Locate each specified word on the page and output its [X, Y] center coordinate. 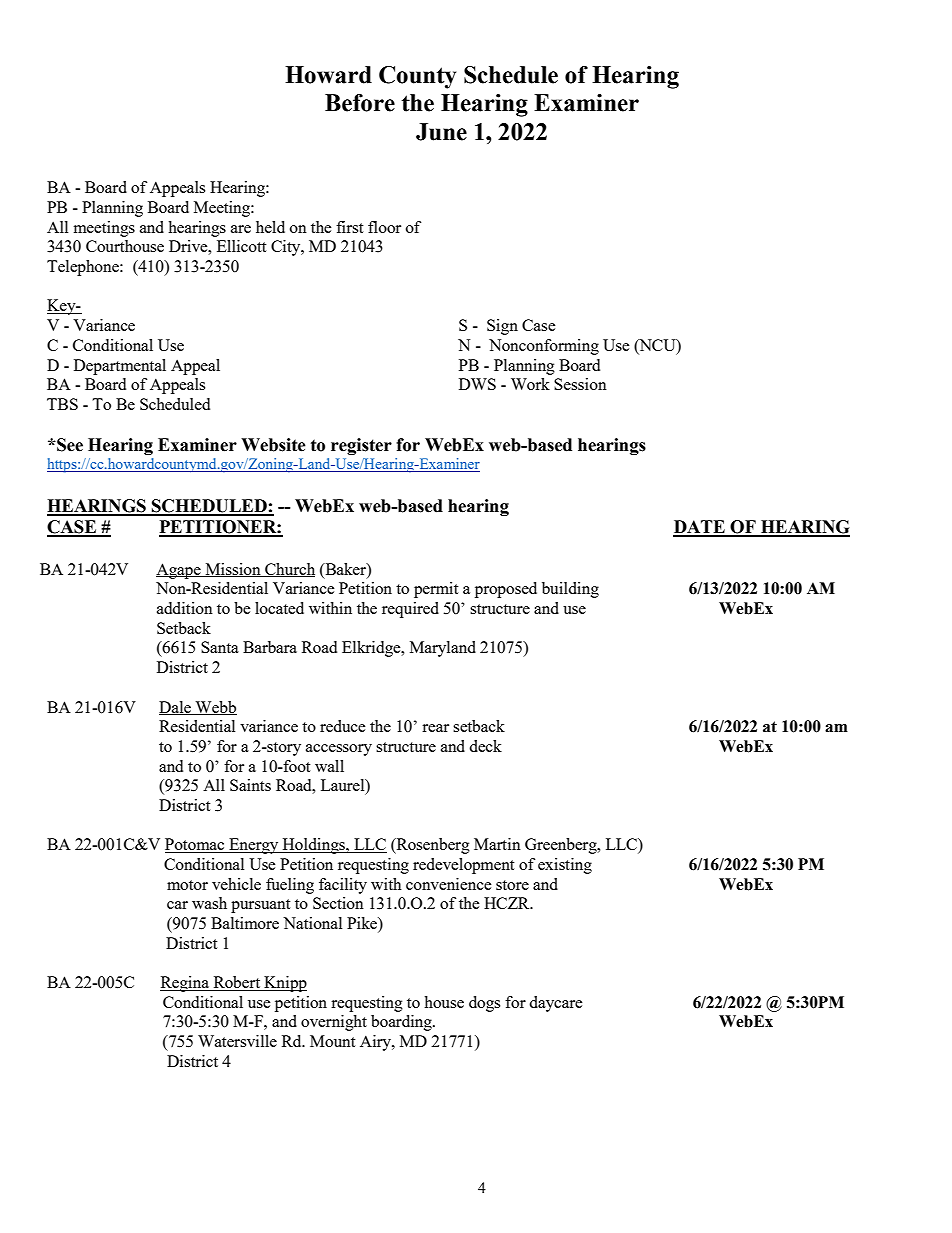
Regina [185, 984]
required [410, 610]
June [441, 132]
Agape [179, 571]
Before [360, 103]
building [570, 590]
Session [580, 384]
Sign [502, 327]
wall [329, 766]
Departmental [120, 367]
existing [565, 866]
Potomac [196, 845]
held [270, 227]
